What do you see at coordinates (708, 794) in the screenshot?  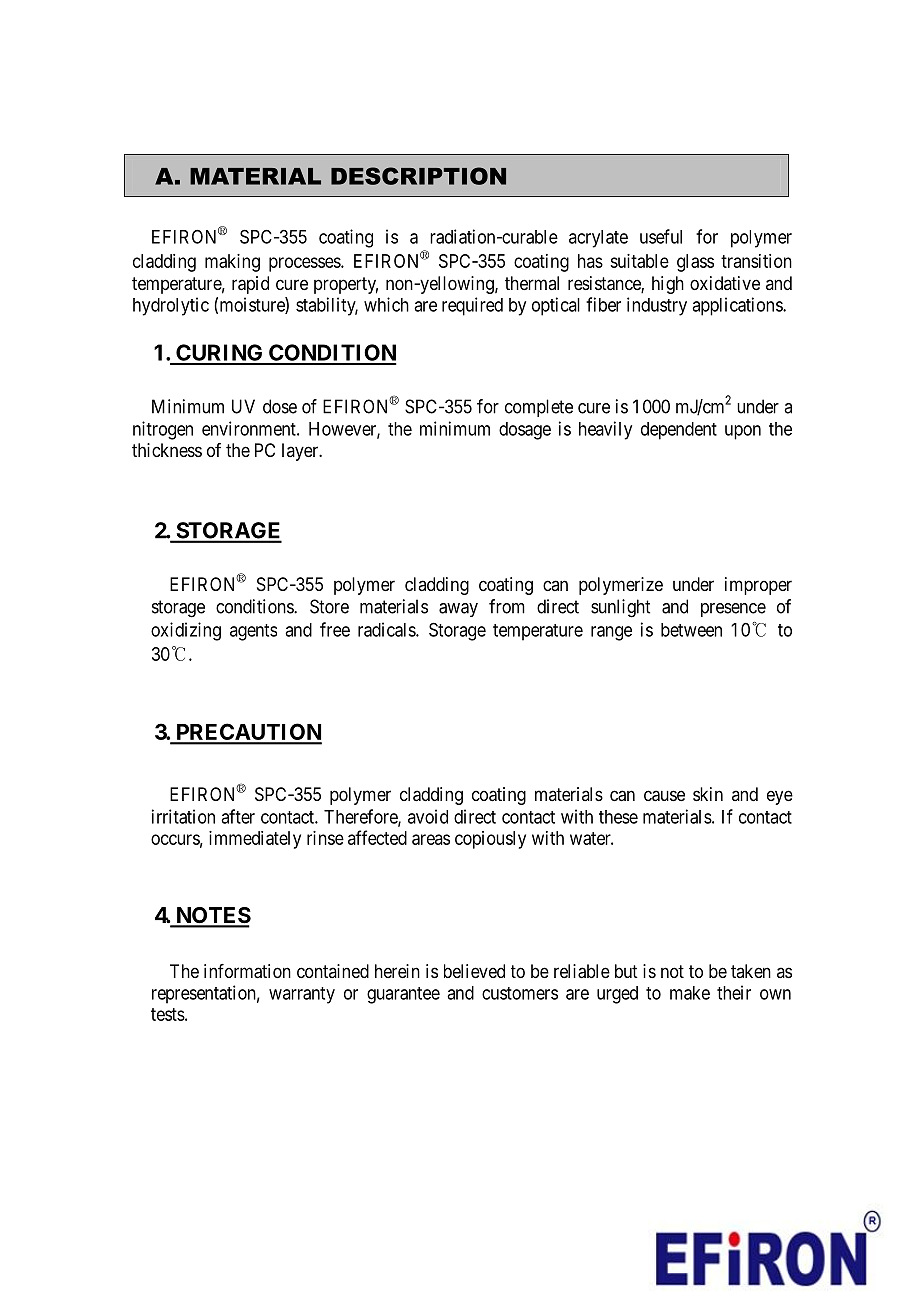 I see `skin` at bounding box center [708, 794].
